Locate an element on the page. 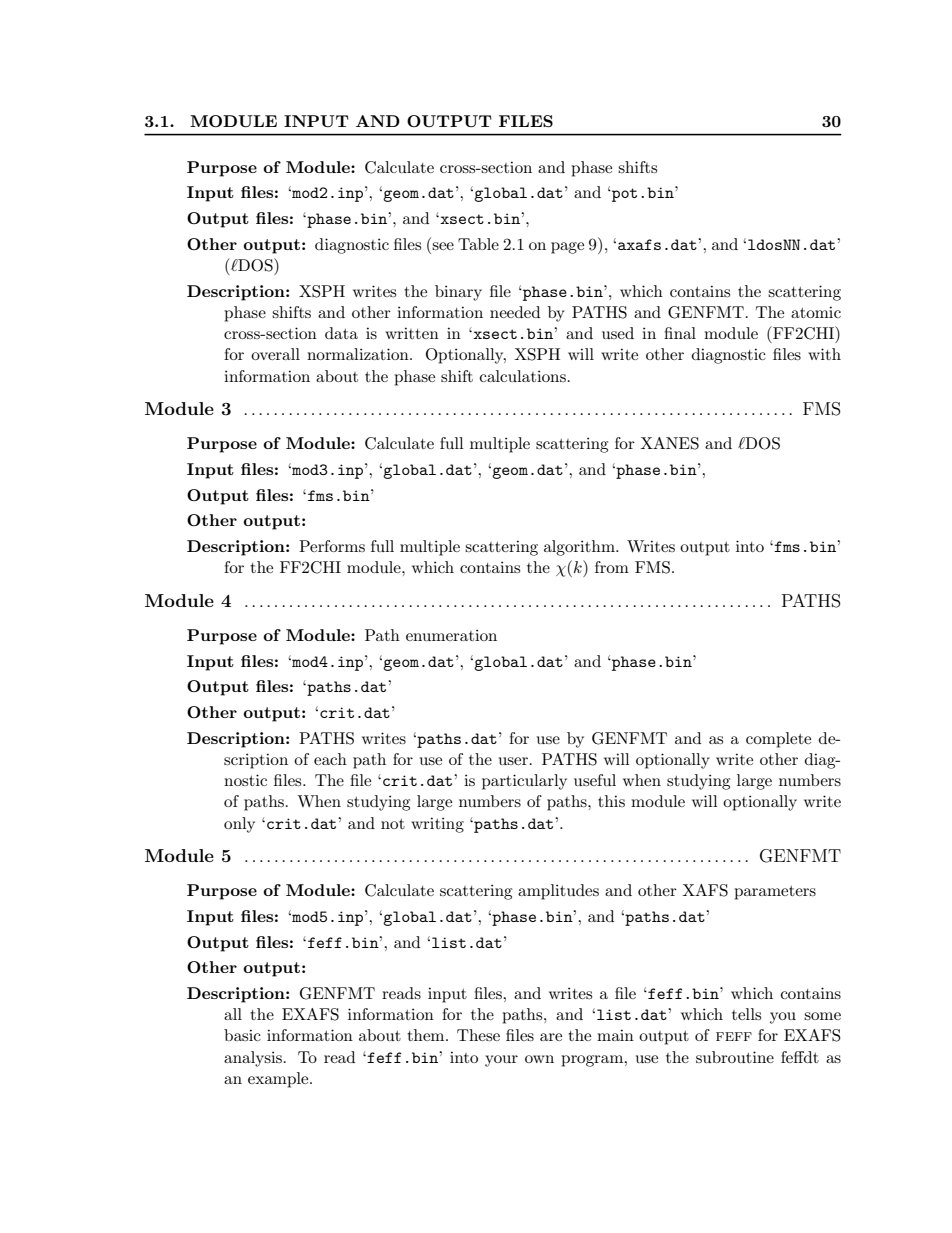 The width and height of the document is (952, 1233). atomic is located at coordinates (816, 312).
